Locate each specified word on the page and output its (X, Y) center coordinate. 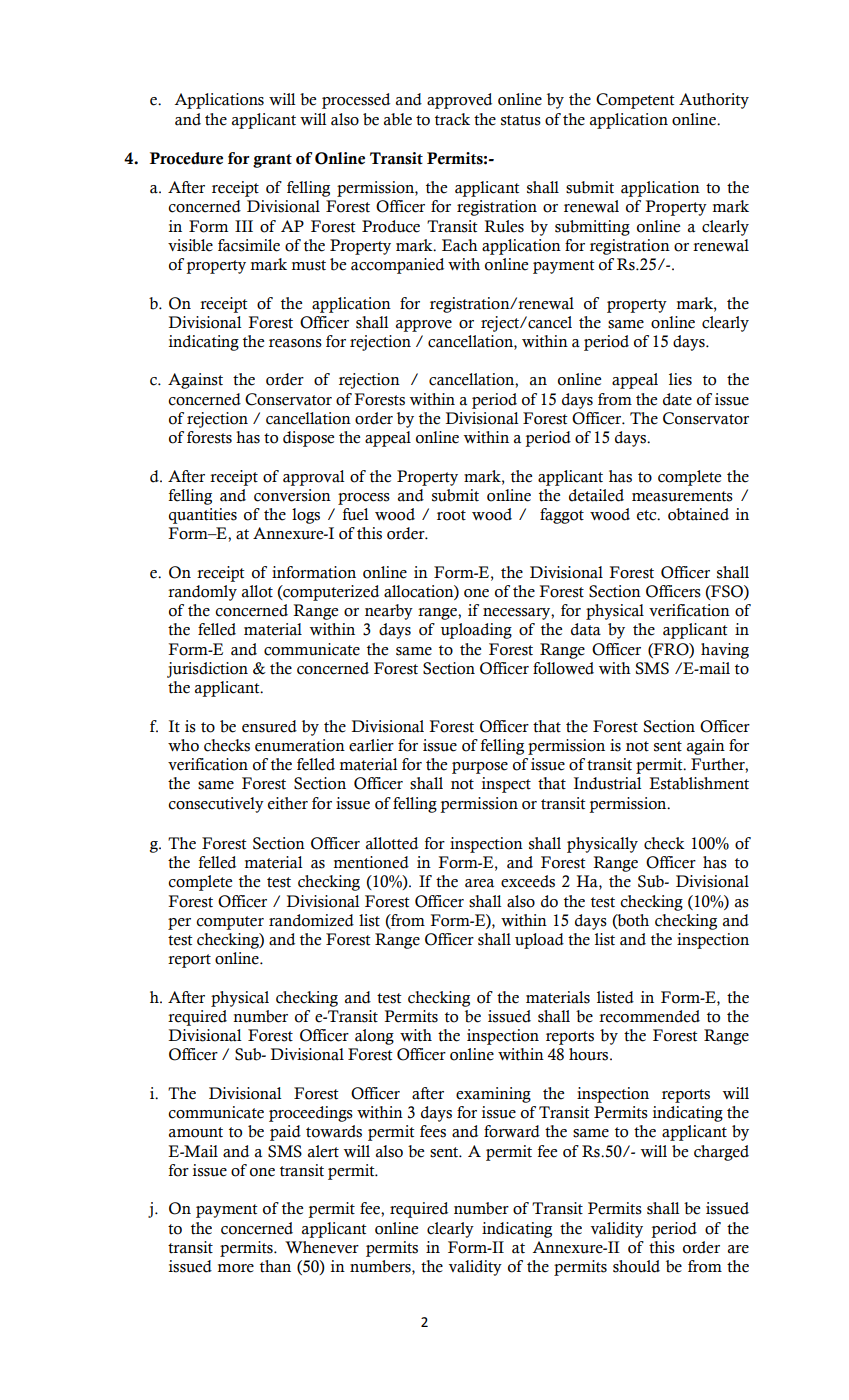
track (452, 119)
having (725, 651)
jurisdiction (207, 670)
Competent (635, 101)
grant (272, 161)
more (236, 1268)
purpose (480, 768)
